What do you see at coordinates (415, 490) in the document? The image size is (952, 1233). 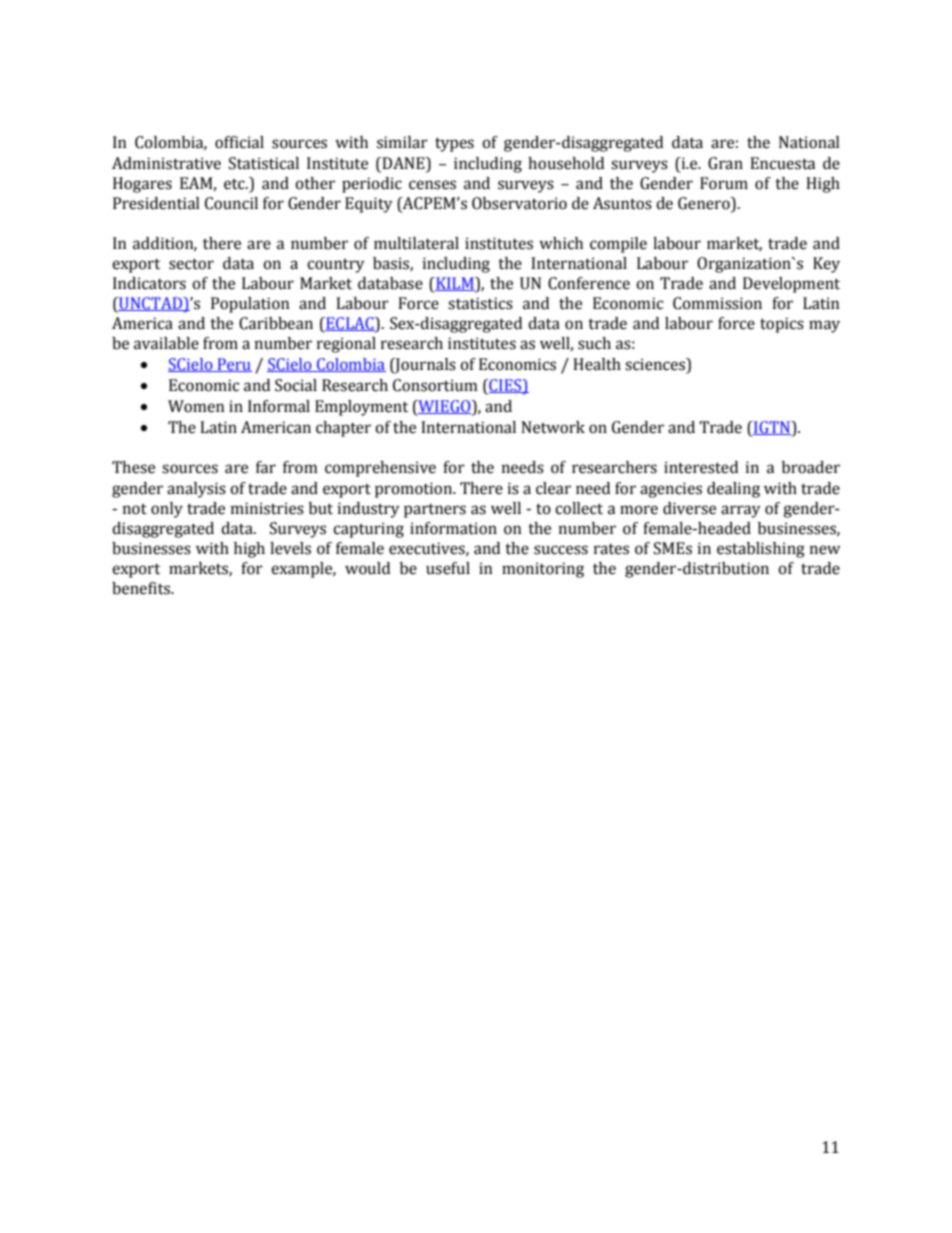 I see `promotion` at bounding box center [415, 490].
